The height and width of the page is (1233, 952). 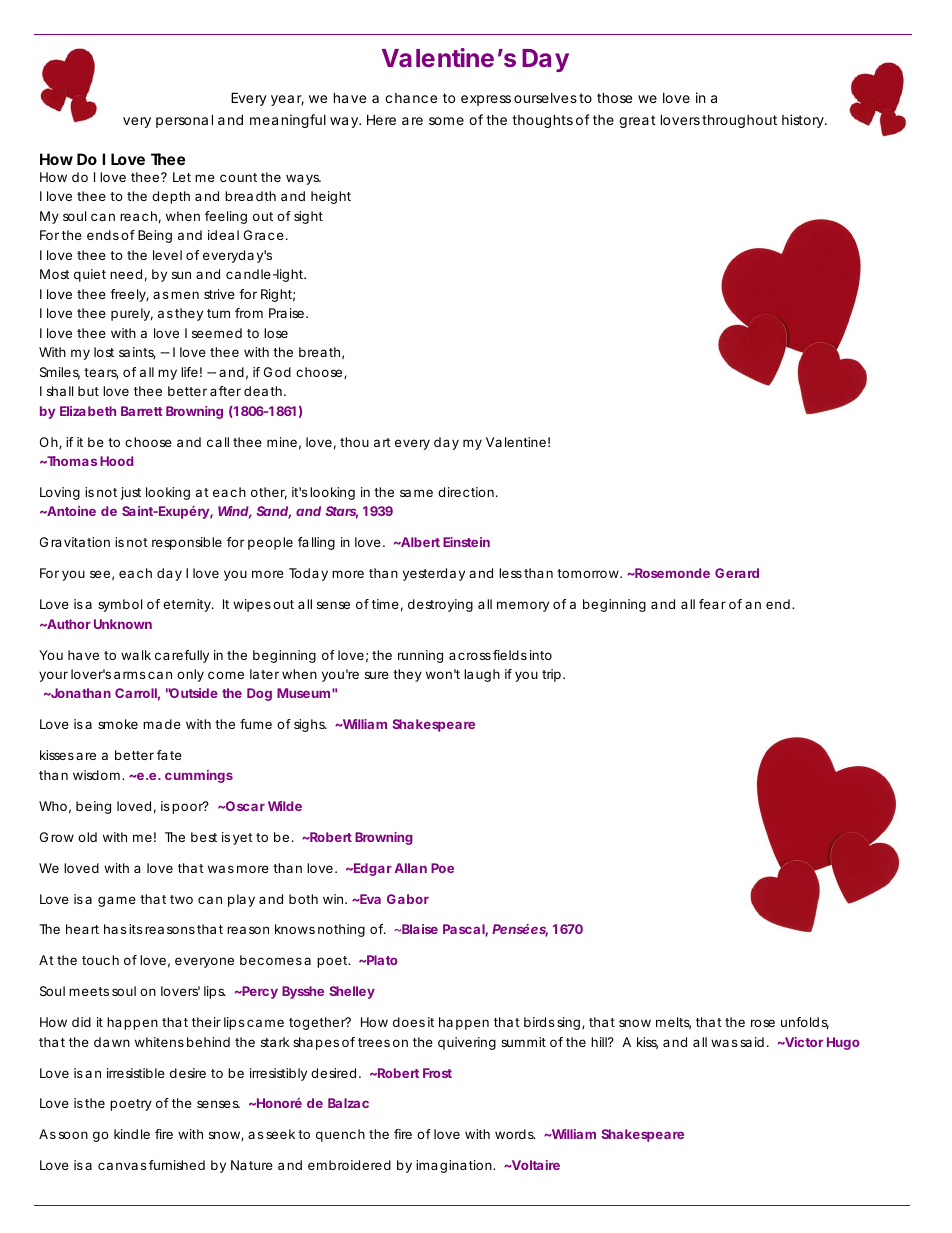 I want to click on history, so click(x=804, y=121).
